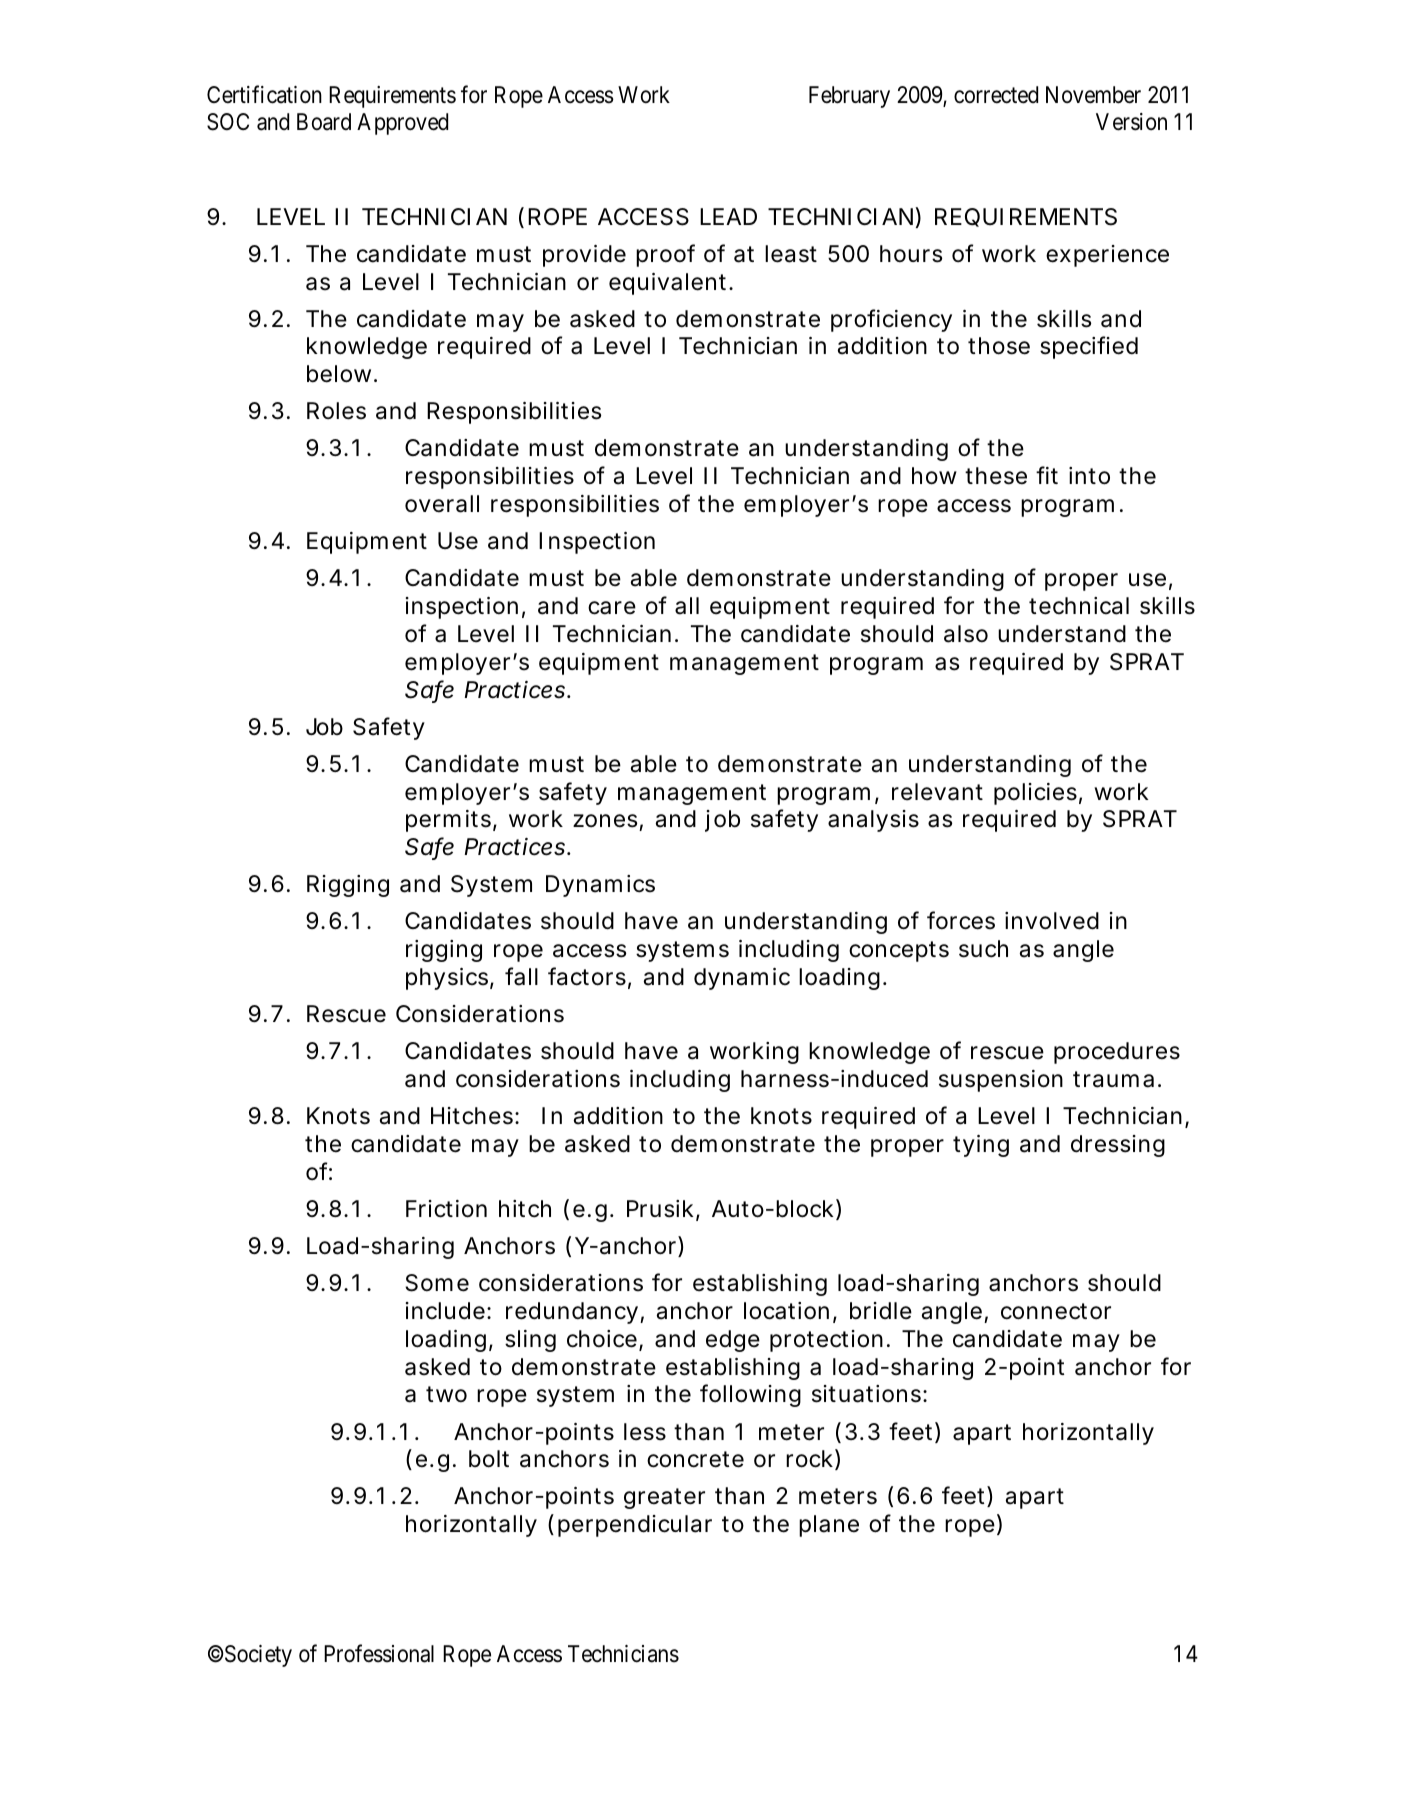 The height and width of the document is (1816, 1403). I want to click on connector, so click(1056, 1311).
